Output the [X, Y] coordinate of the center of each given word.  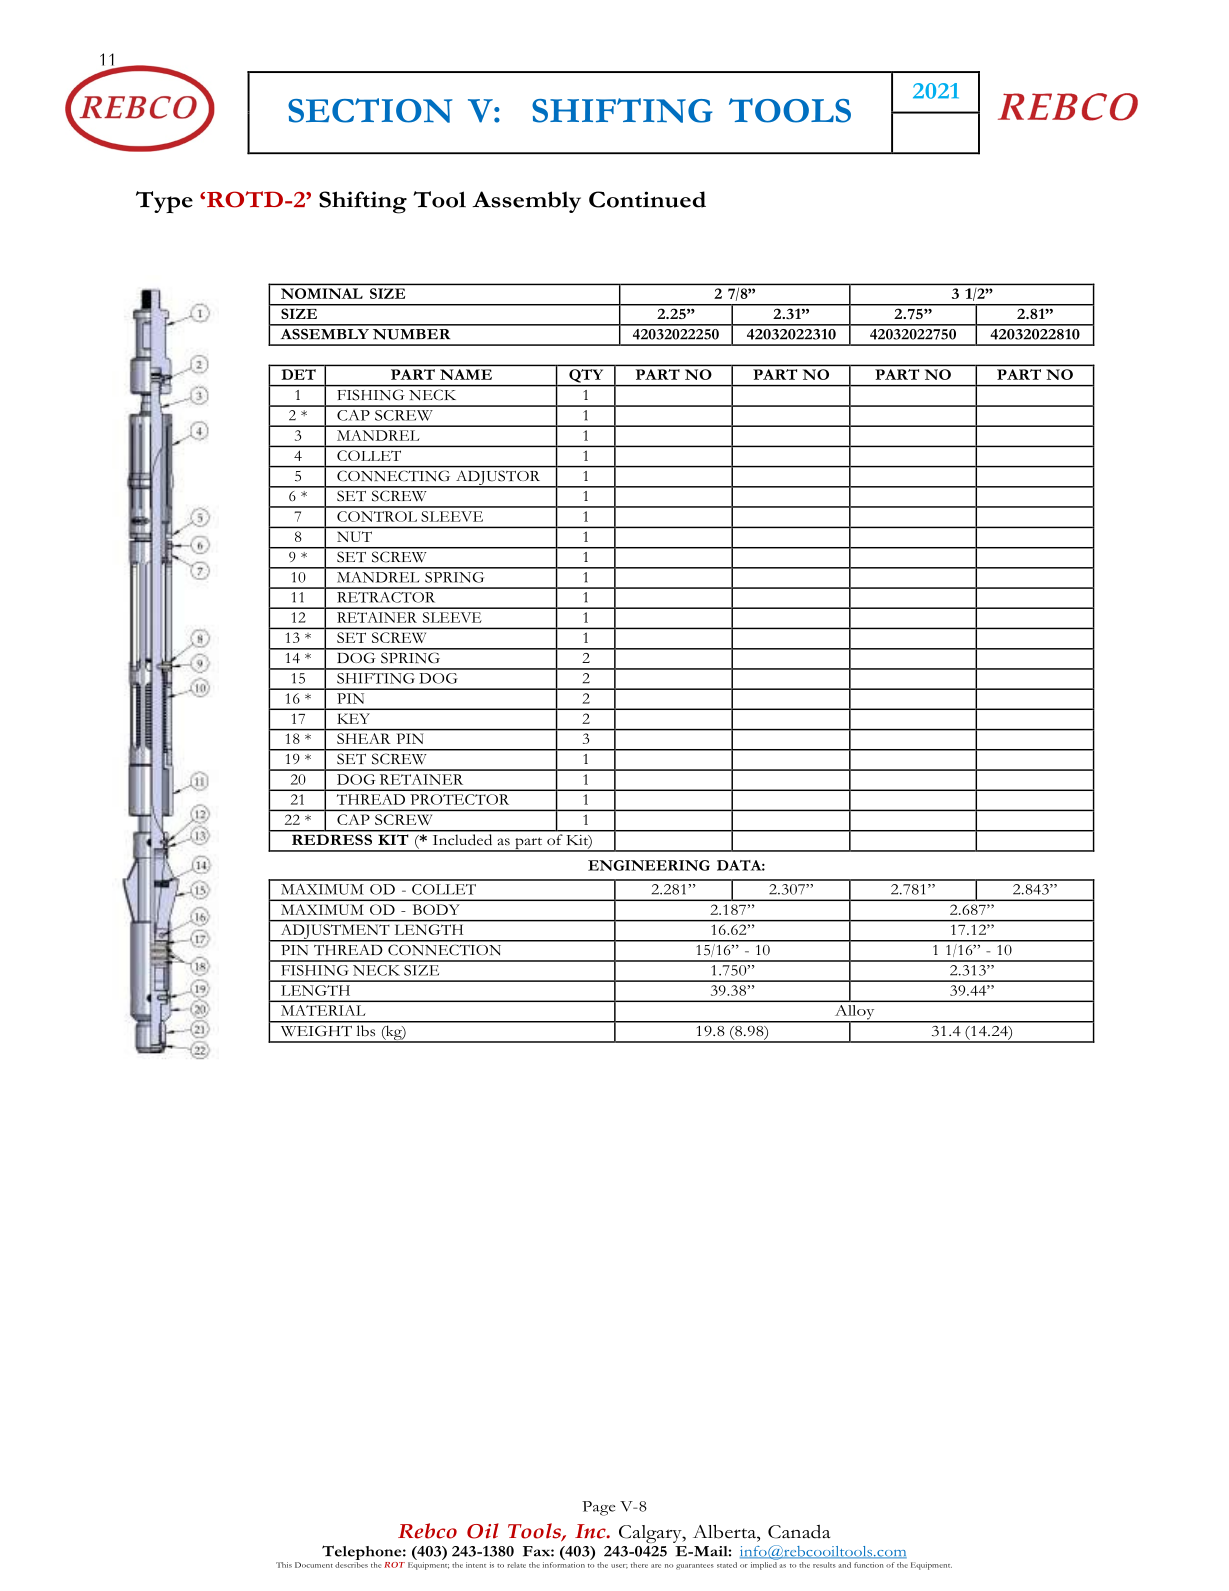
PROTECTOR [459, 799]
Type [164, 202]
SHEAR [363, 738]
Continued [647, 199]
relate [516, 1565]
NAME [466, 374]
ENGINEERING [649, 865]
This [284, 1565]
